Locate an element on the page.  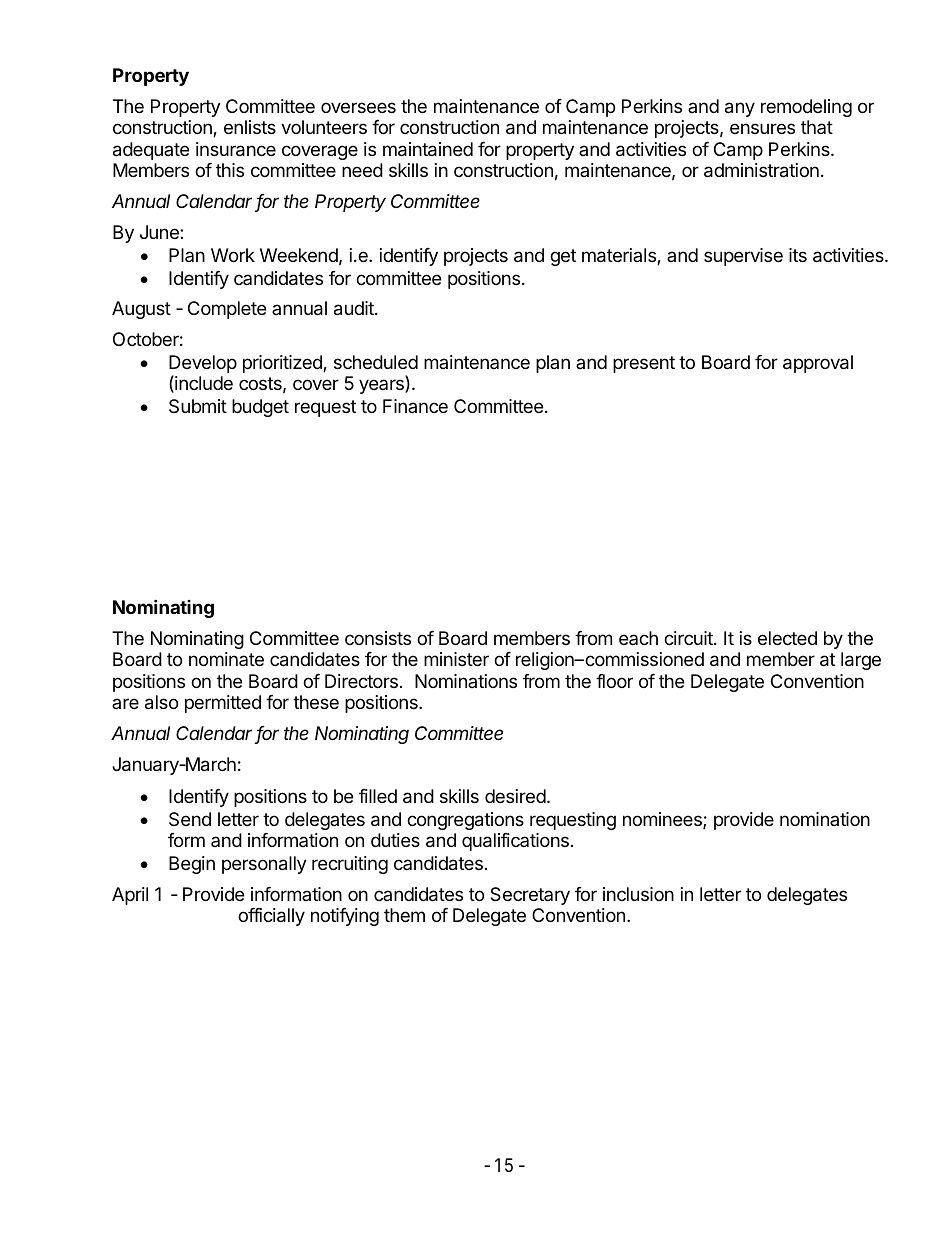
Finance is located at coordinates (415, 406).
